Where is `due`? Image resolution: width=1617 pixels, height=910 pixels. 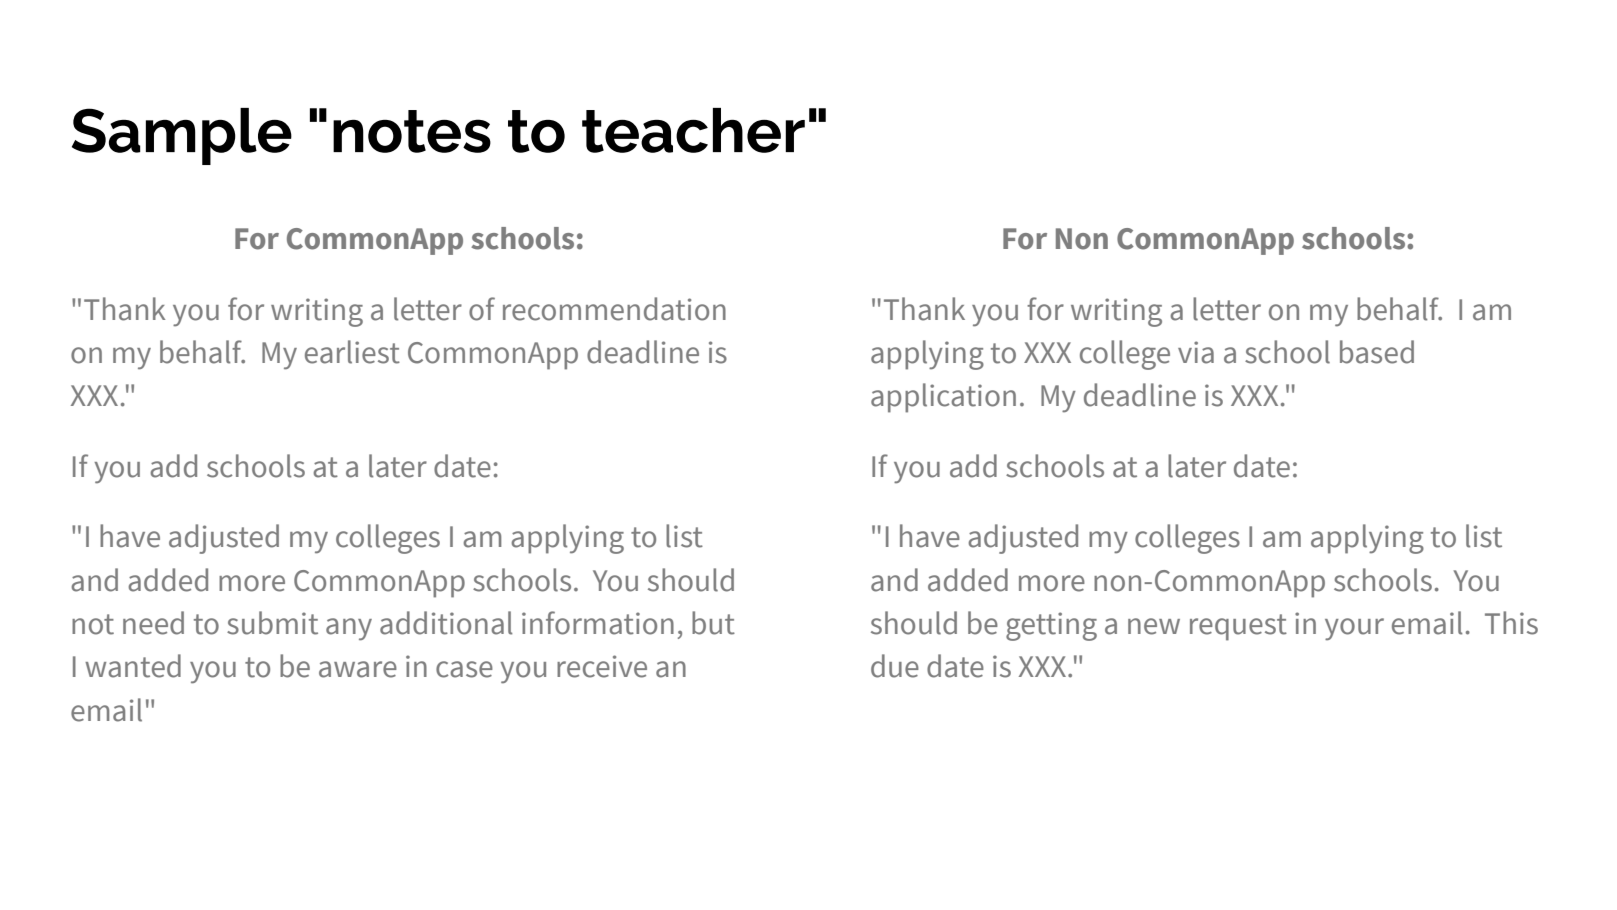 due is located at coordinates (895, 666).
